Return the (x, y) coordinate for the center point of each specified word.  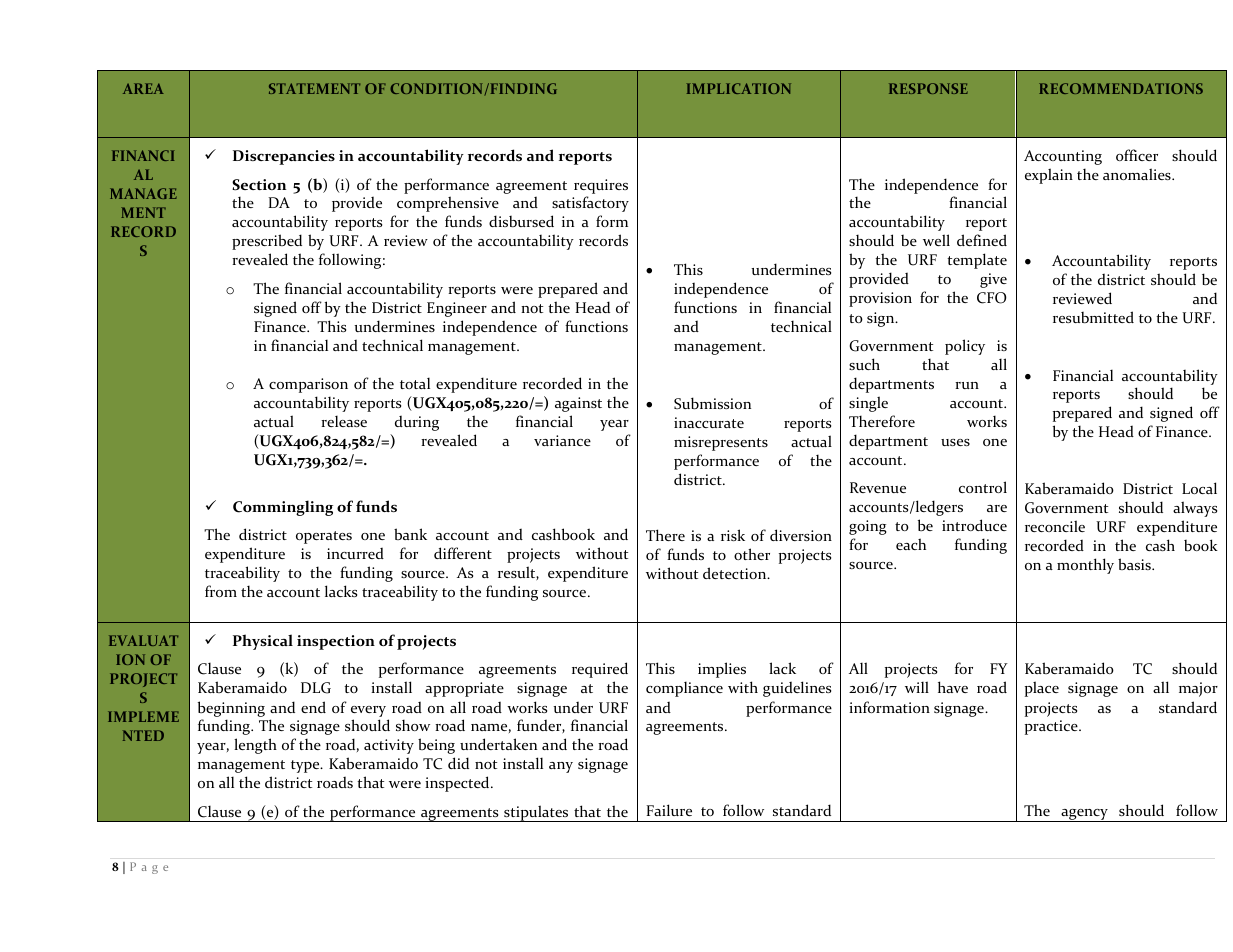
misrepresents (721, 443)
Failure (669, 810)
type (306, 766)
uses (955, 442)
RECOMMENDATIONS (1121, 88)
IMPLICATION (739, 88)
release (344, 421)
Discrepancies (284, 157)
